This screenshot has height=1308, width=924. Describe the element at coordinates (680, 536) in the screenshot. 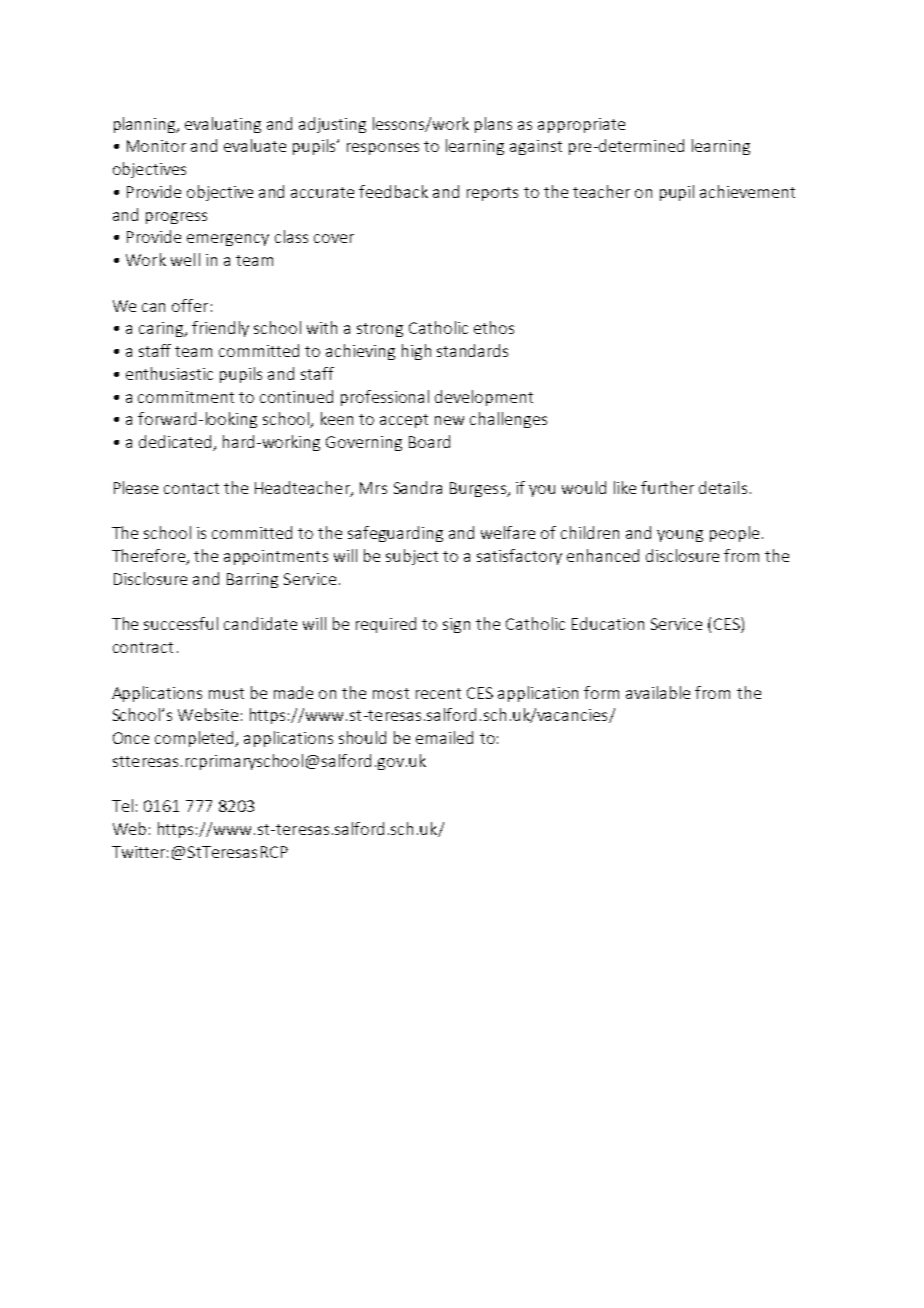

I see `young` at that location.
